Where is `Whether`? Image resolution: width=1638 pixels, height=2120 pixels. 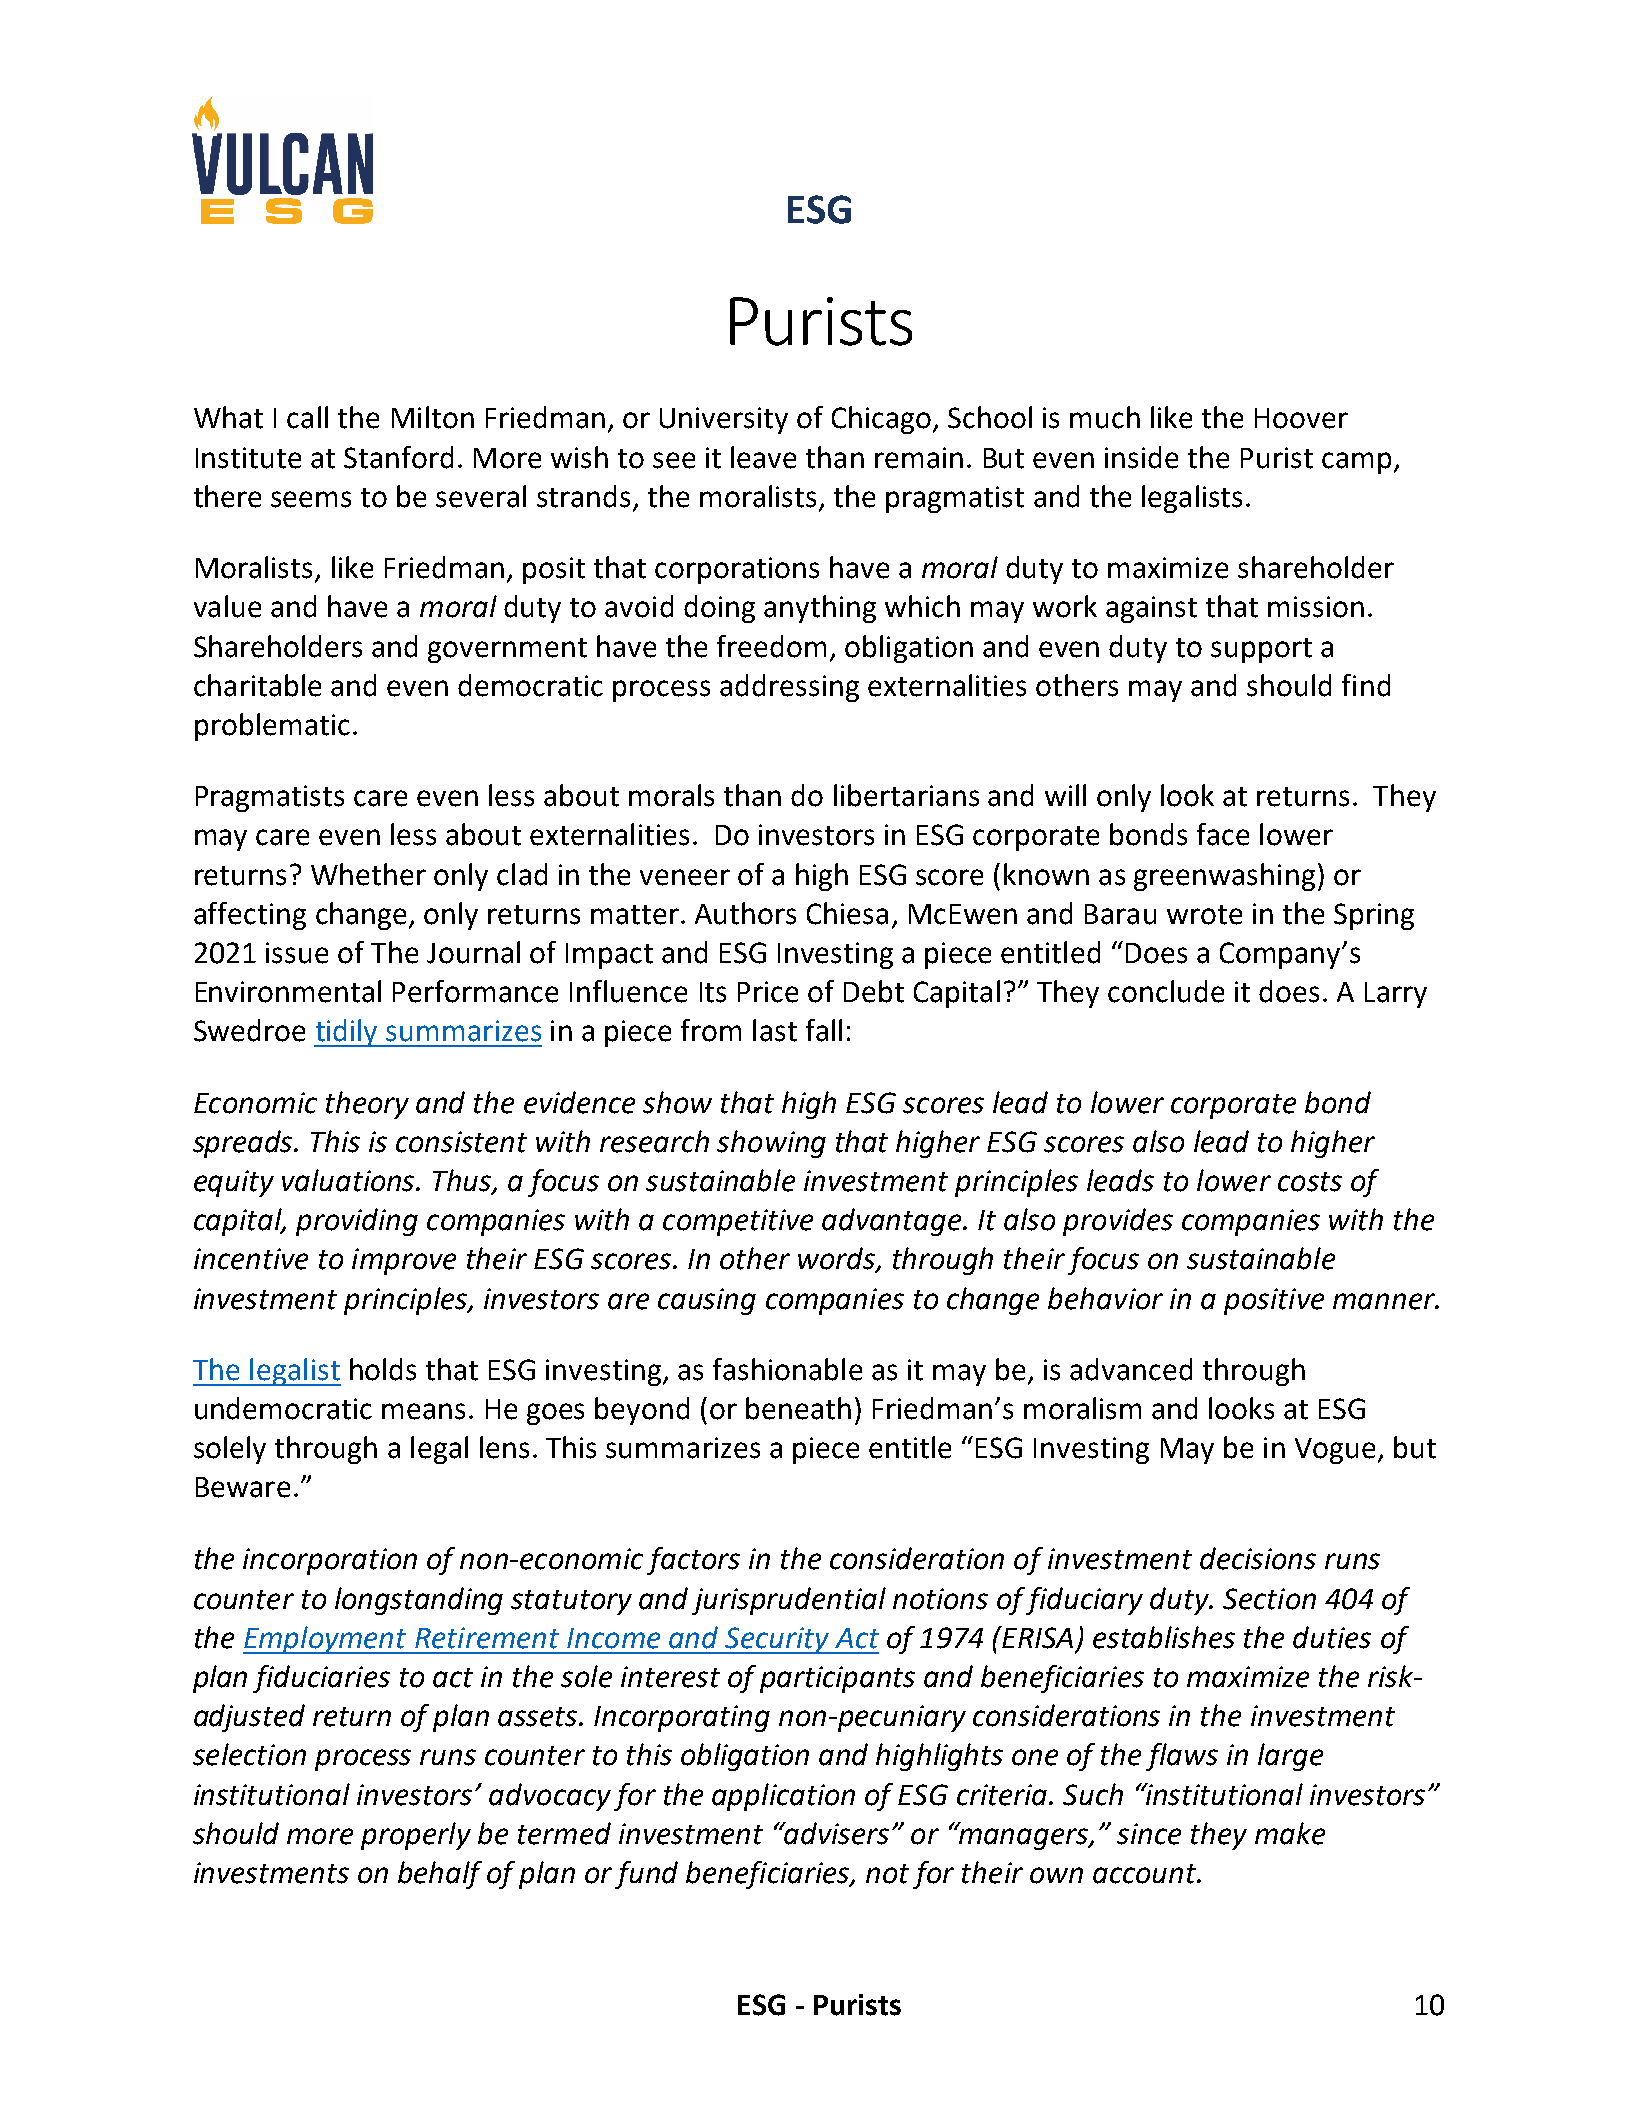 Whether is located at coordinates (368, 874).
